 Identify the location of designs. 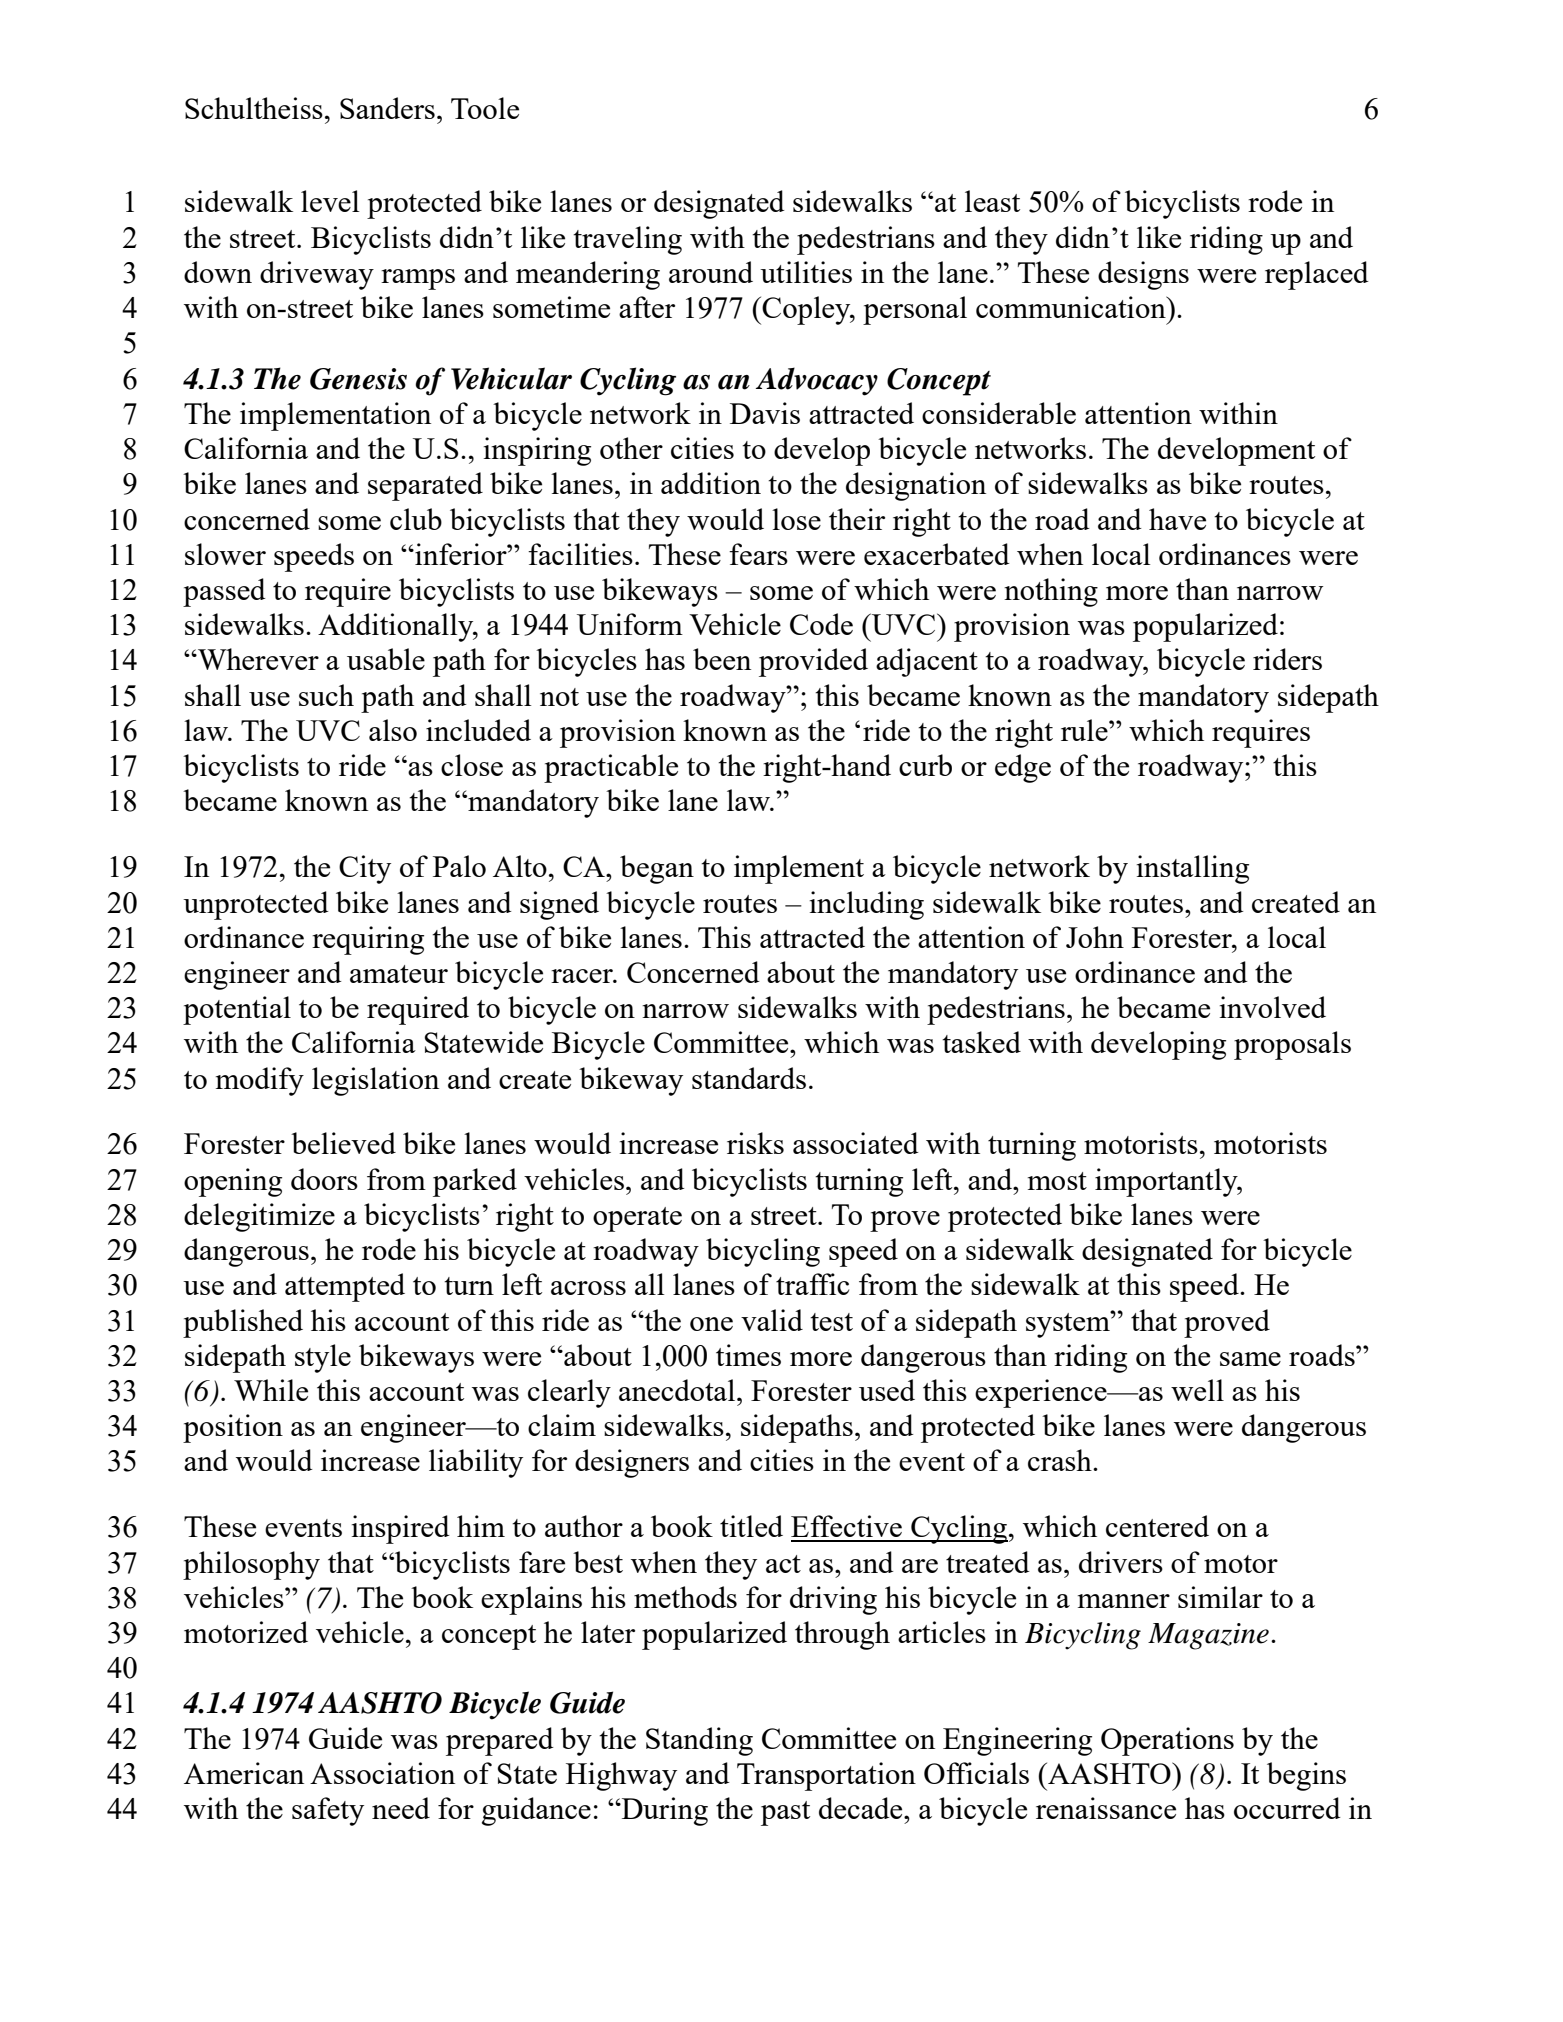
(1143, 275).
